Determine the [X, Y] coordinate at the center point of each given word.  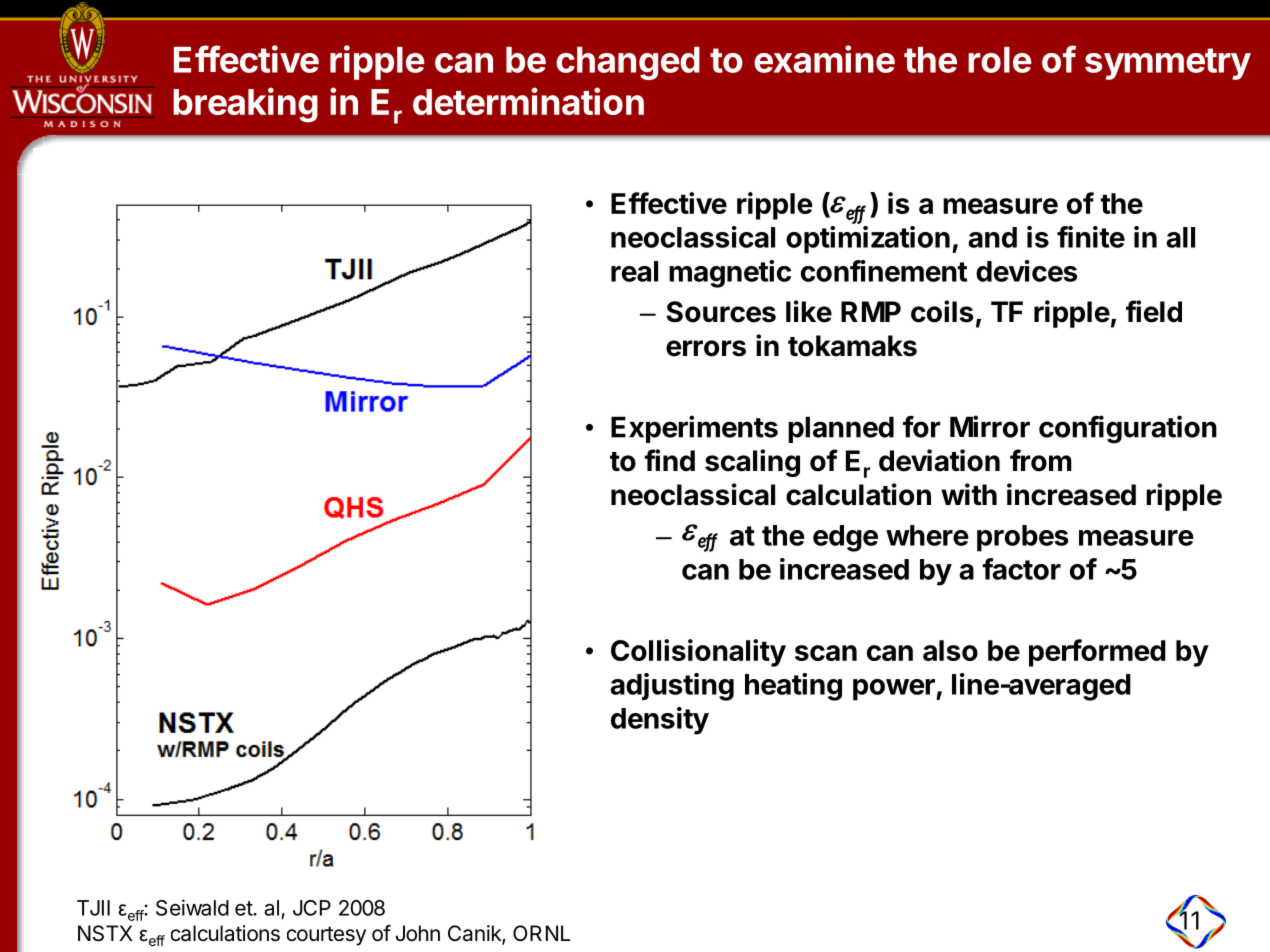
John [417, 933]
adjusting [672, 687]
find [669, 460]
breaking [245, 105]
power [895, 690]
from [1041, 460]
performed [1097, 653]
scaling [752, 463]
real [634, 271]
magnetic [730, 274]
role [1000, 60]
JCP [312, 908]
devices [1027, 271]
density [660, 721]
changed [628, 63]
